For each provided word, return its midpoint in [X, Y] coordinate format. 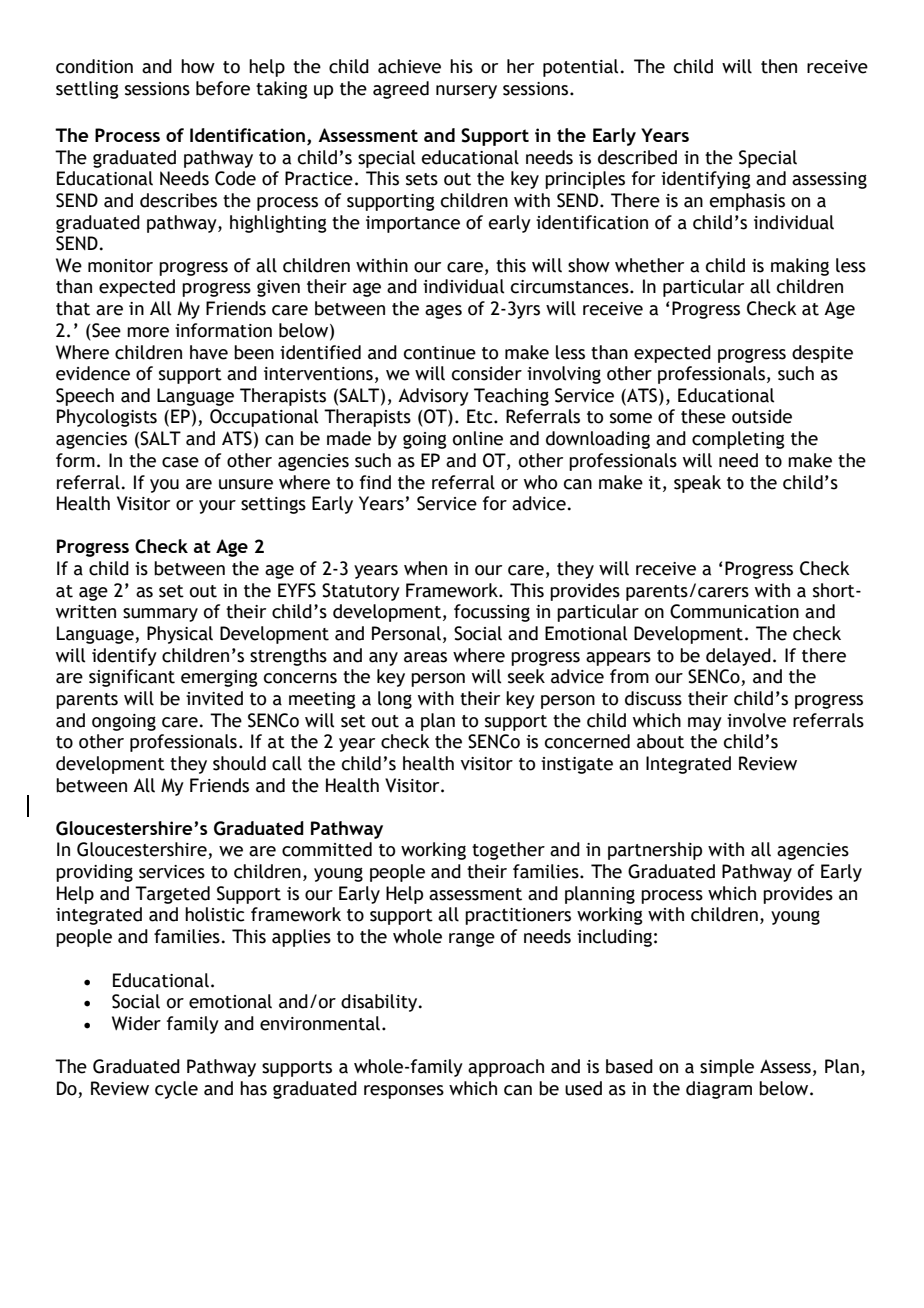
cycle [176, 1090]
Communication [734, 611]
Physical [180, 635]
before [223, 88]
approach [506, 1068]
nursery [466, 92]
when [425, 568]
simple [727, 1068]
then [779, 66]
